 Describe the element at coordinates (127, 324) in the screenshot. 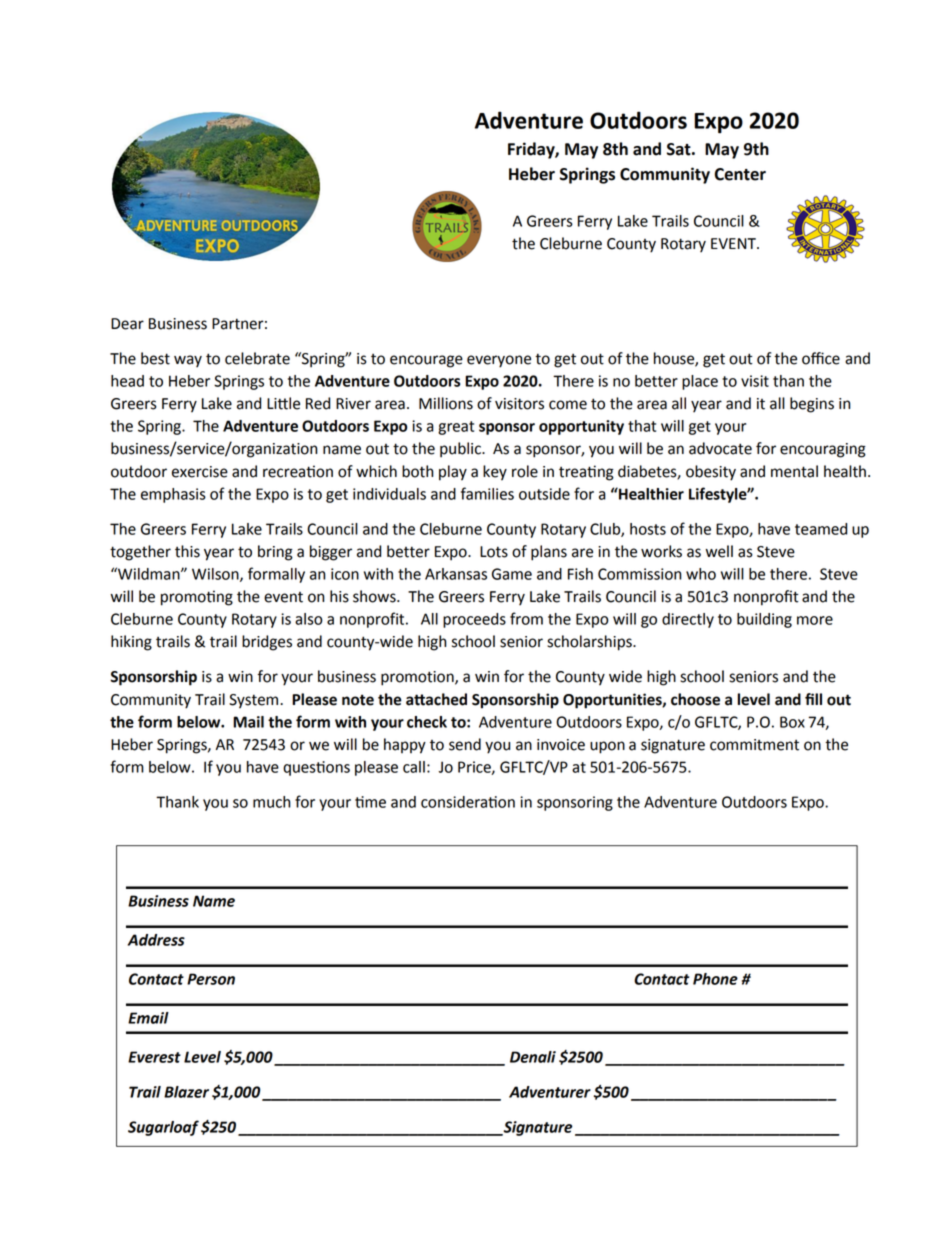

I see `Dear` at that location.
